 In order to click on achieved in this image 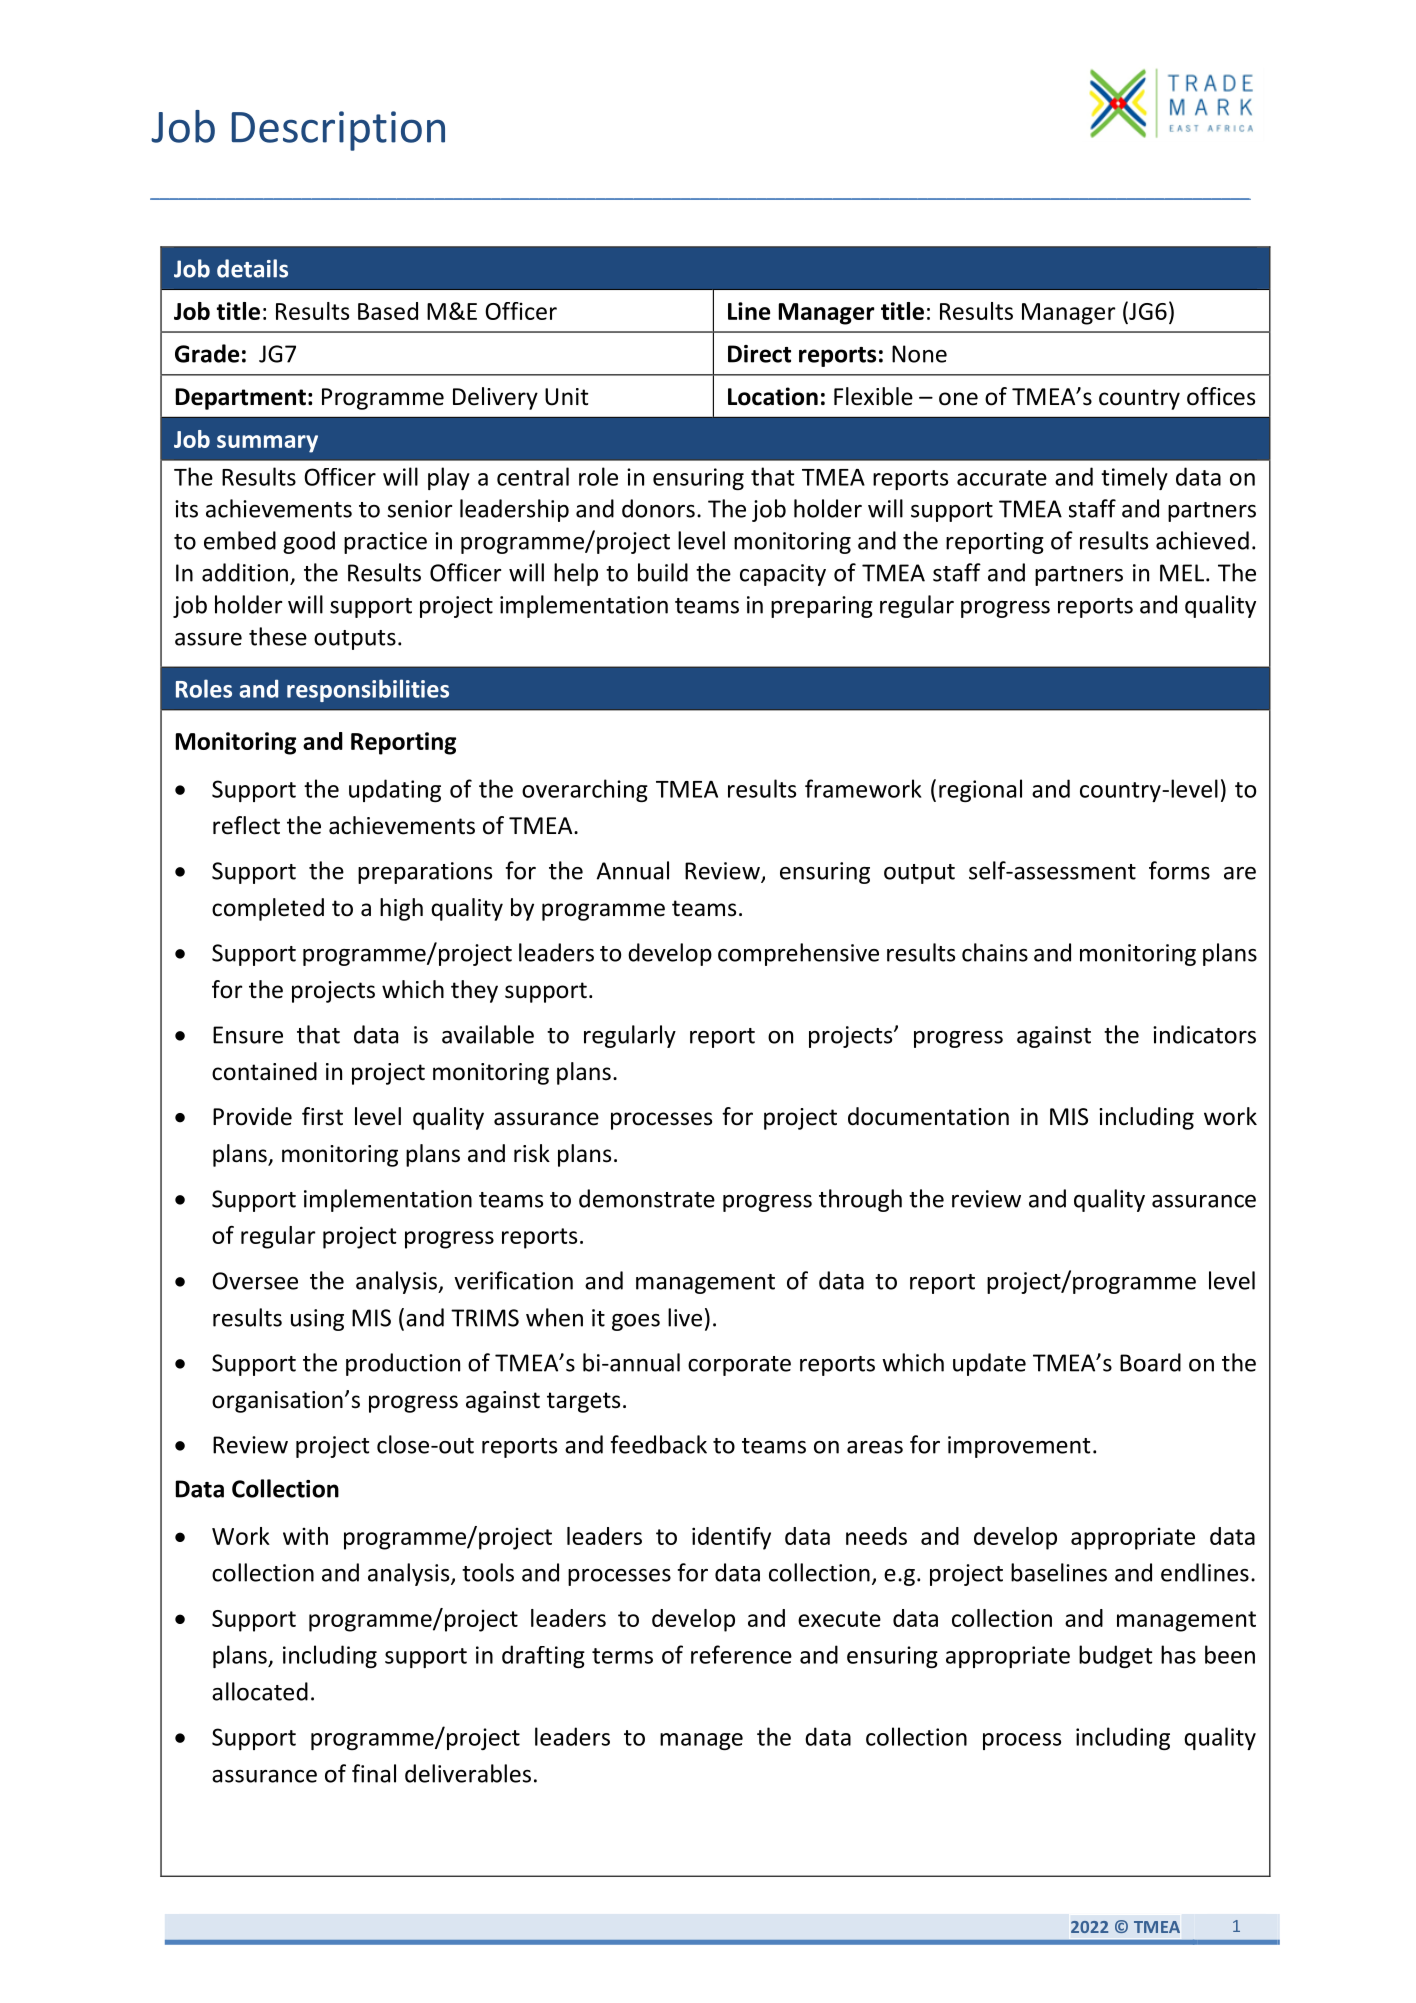, I will do `click(1202, 540)`.
